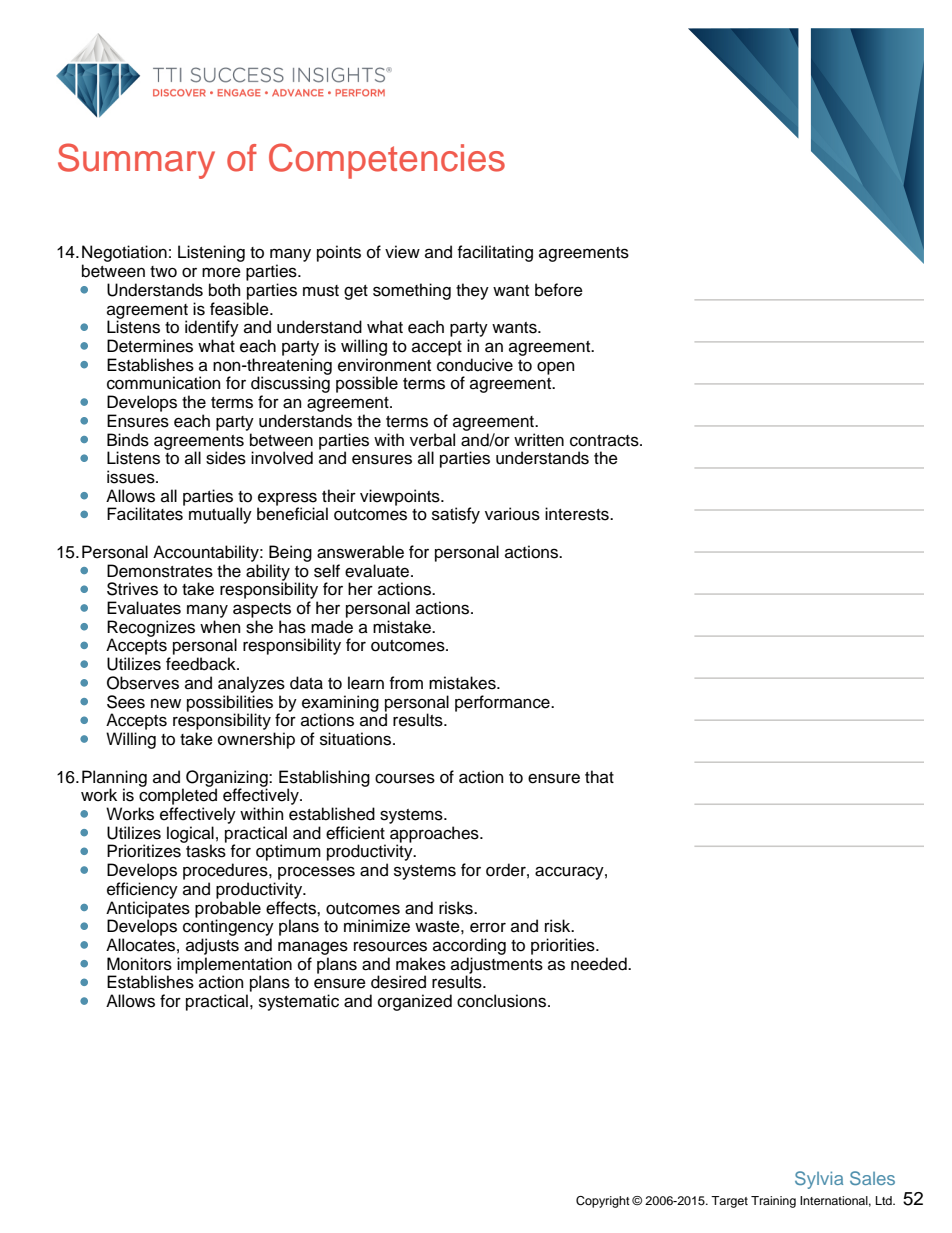 The image size is (952, 1233). I want to click on Sylvia, so click(819, 1180).
